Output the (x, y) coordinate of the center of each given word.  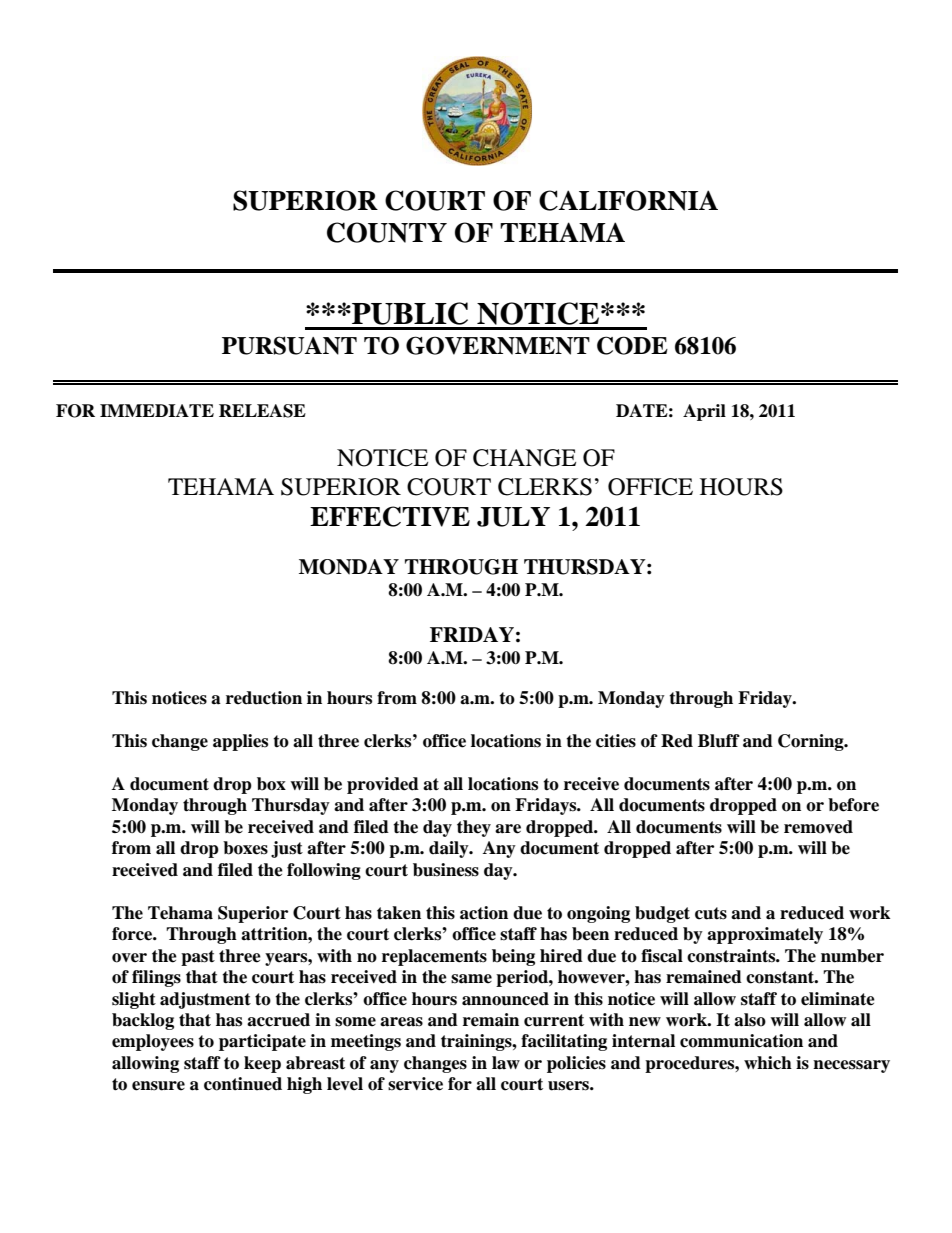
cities (616, 741)
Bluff (719, 741)
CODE (632, 345)
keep (262, 1064)
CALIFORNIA (628, 200)
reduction (264, 698)
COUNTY (387, 232)
